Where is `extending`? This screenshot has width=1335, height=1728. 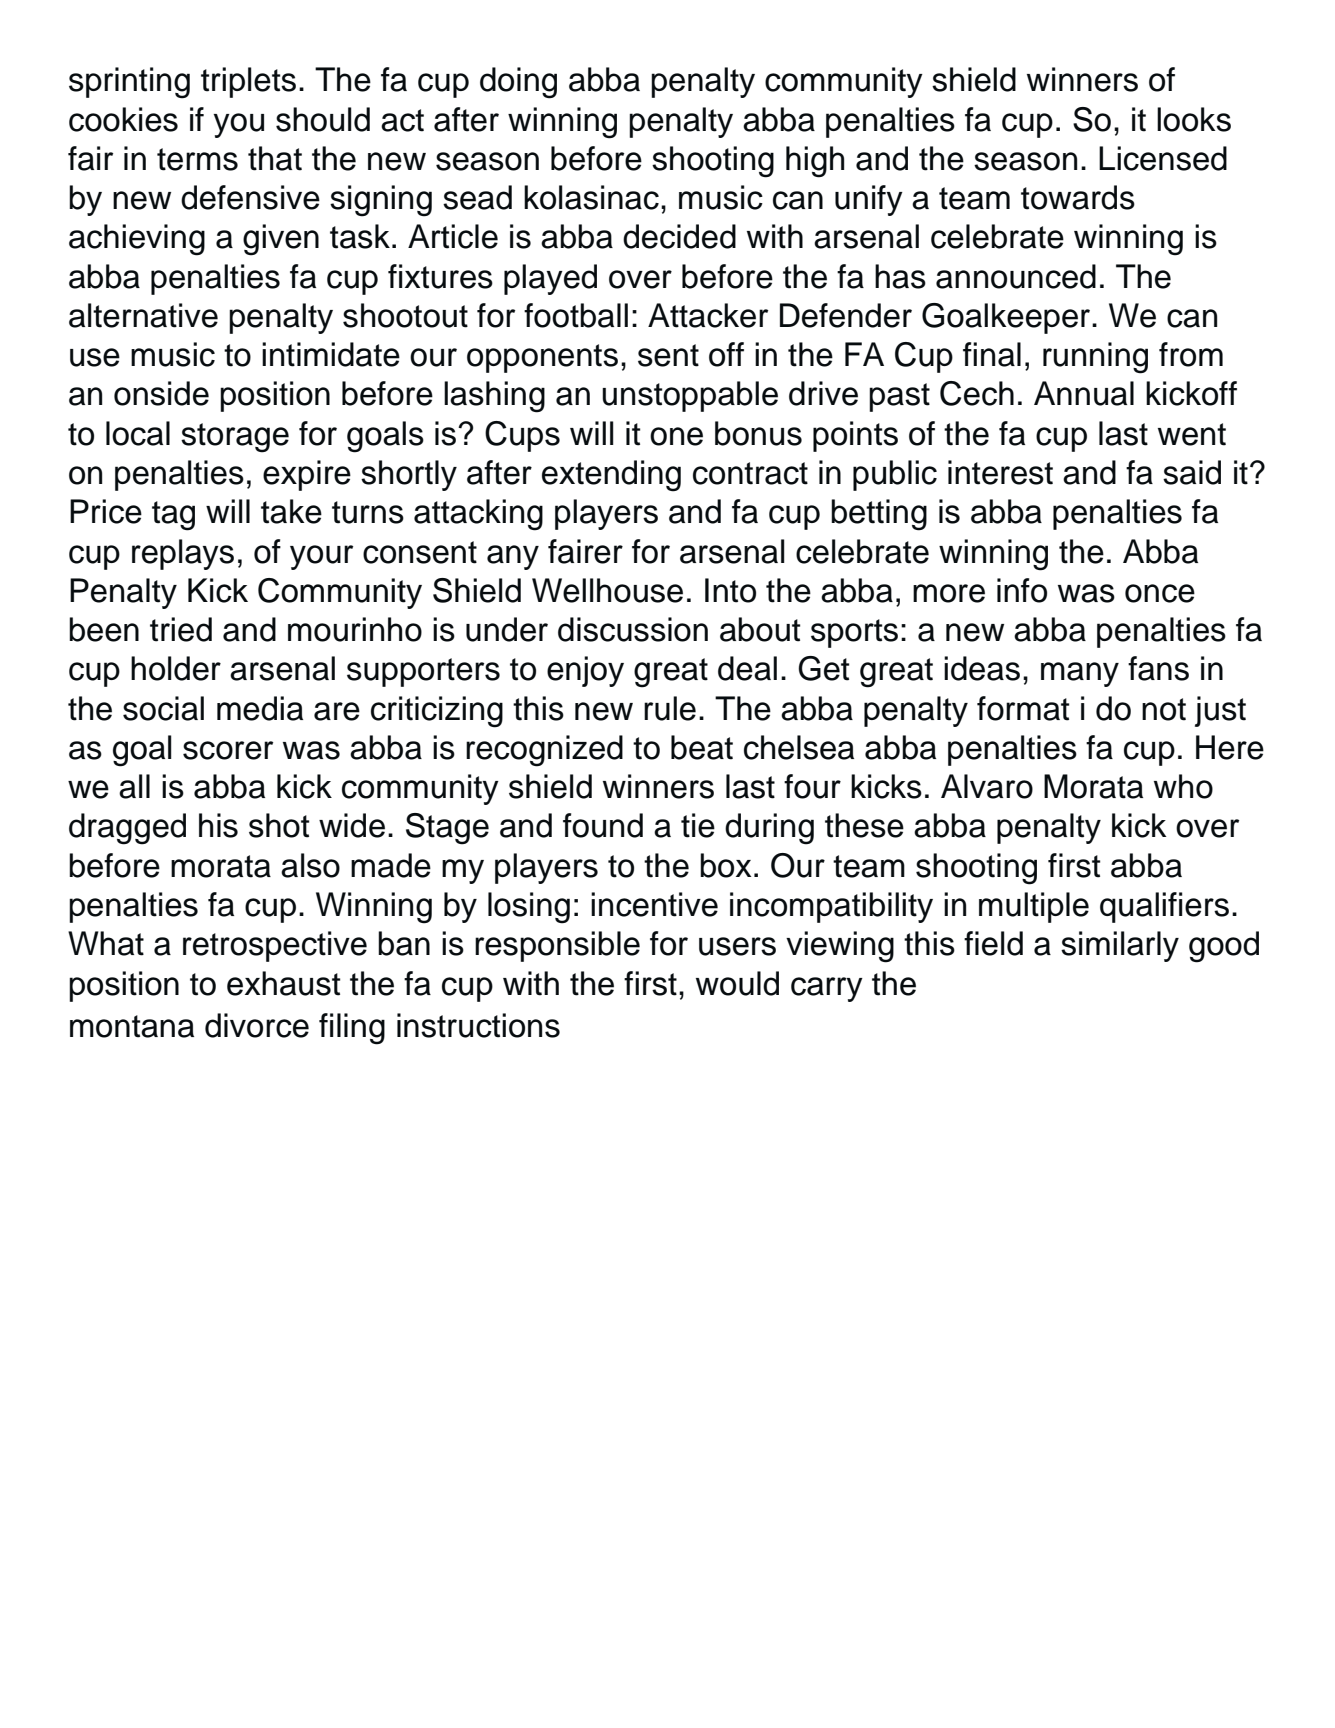 extending is located at coordinates (611, 476).
